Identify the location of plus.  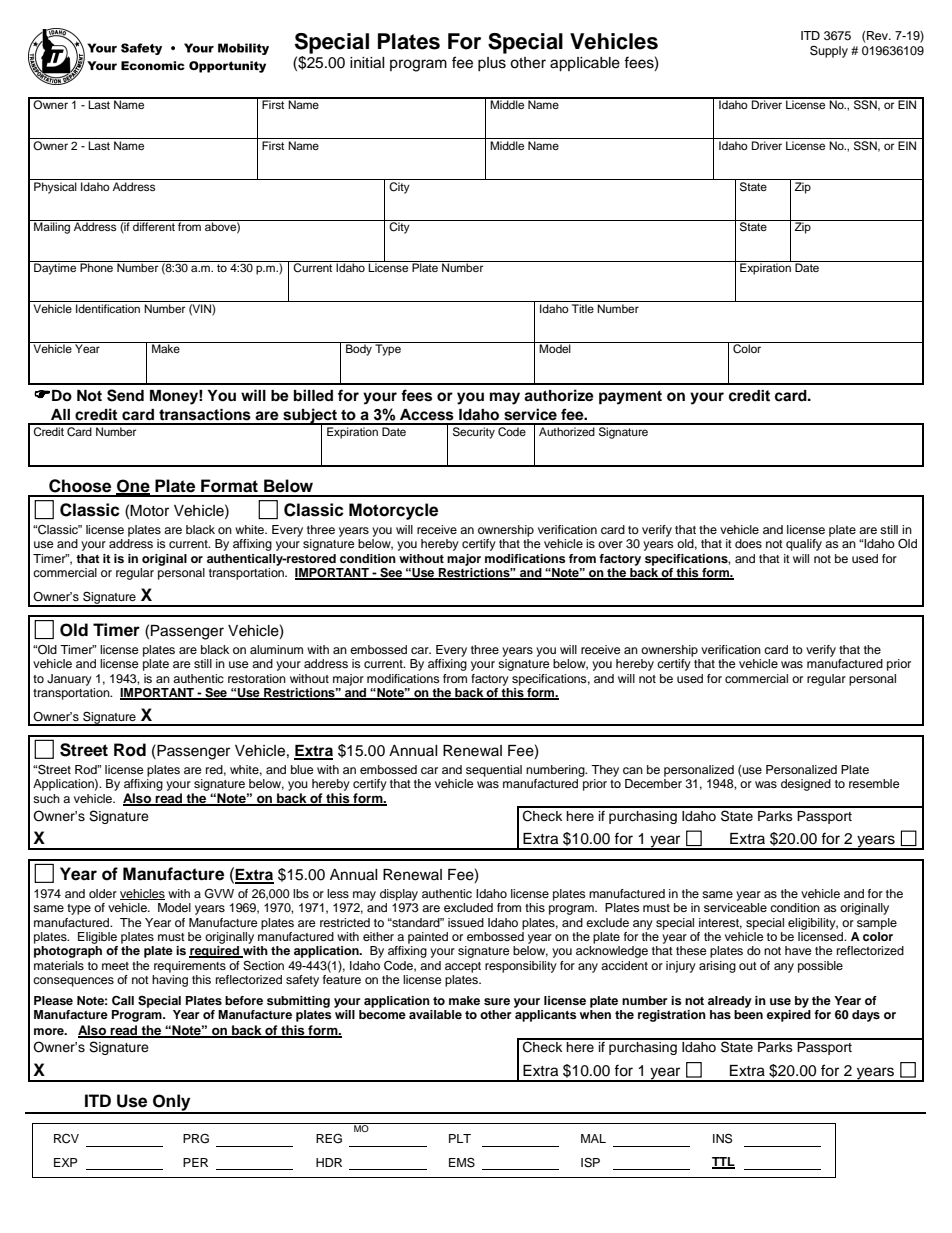
(492, 64).
